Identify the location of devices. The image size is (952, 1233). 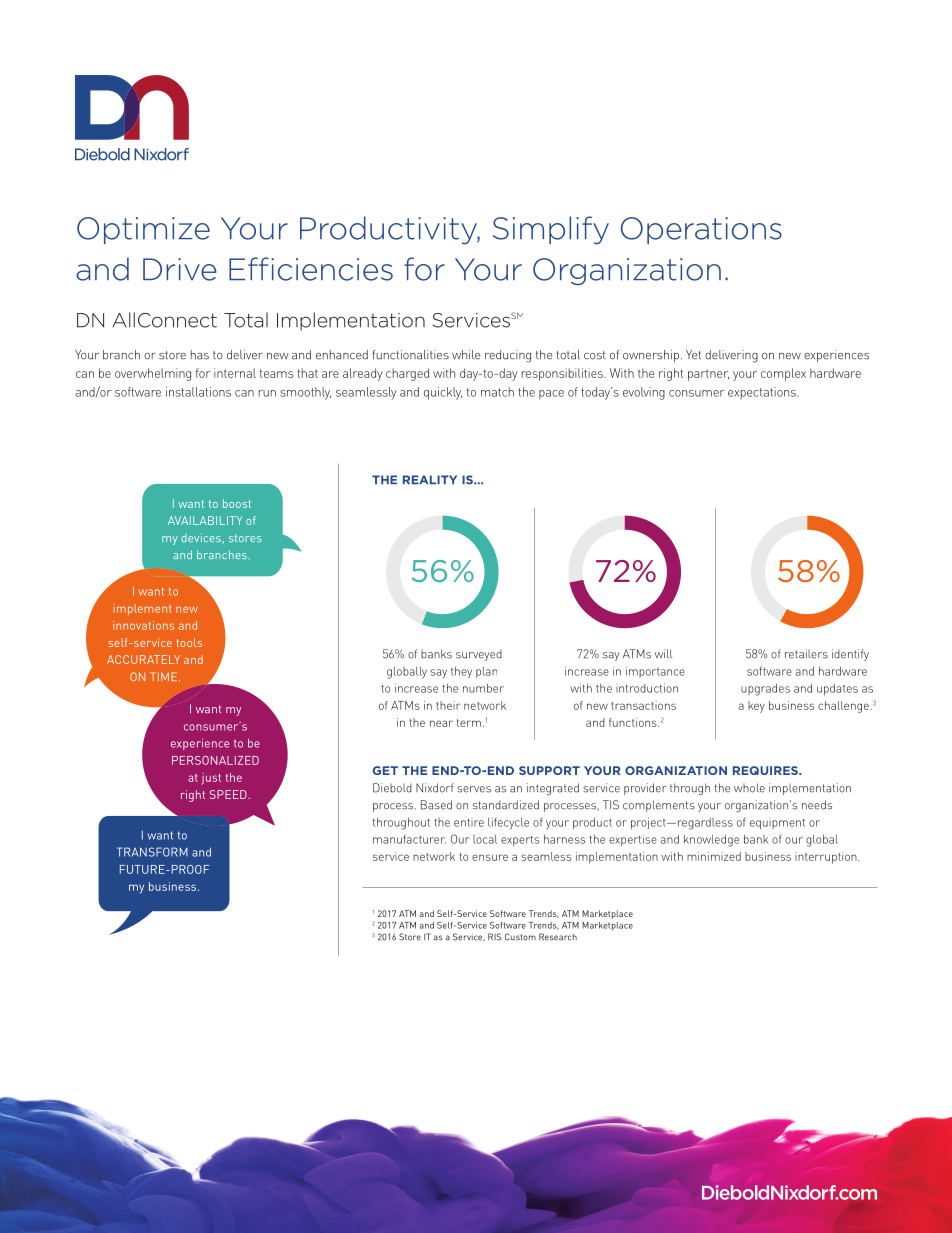
(201, 537).
